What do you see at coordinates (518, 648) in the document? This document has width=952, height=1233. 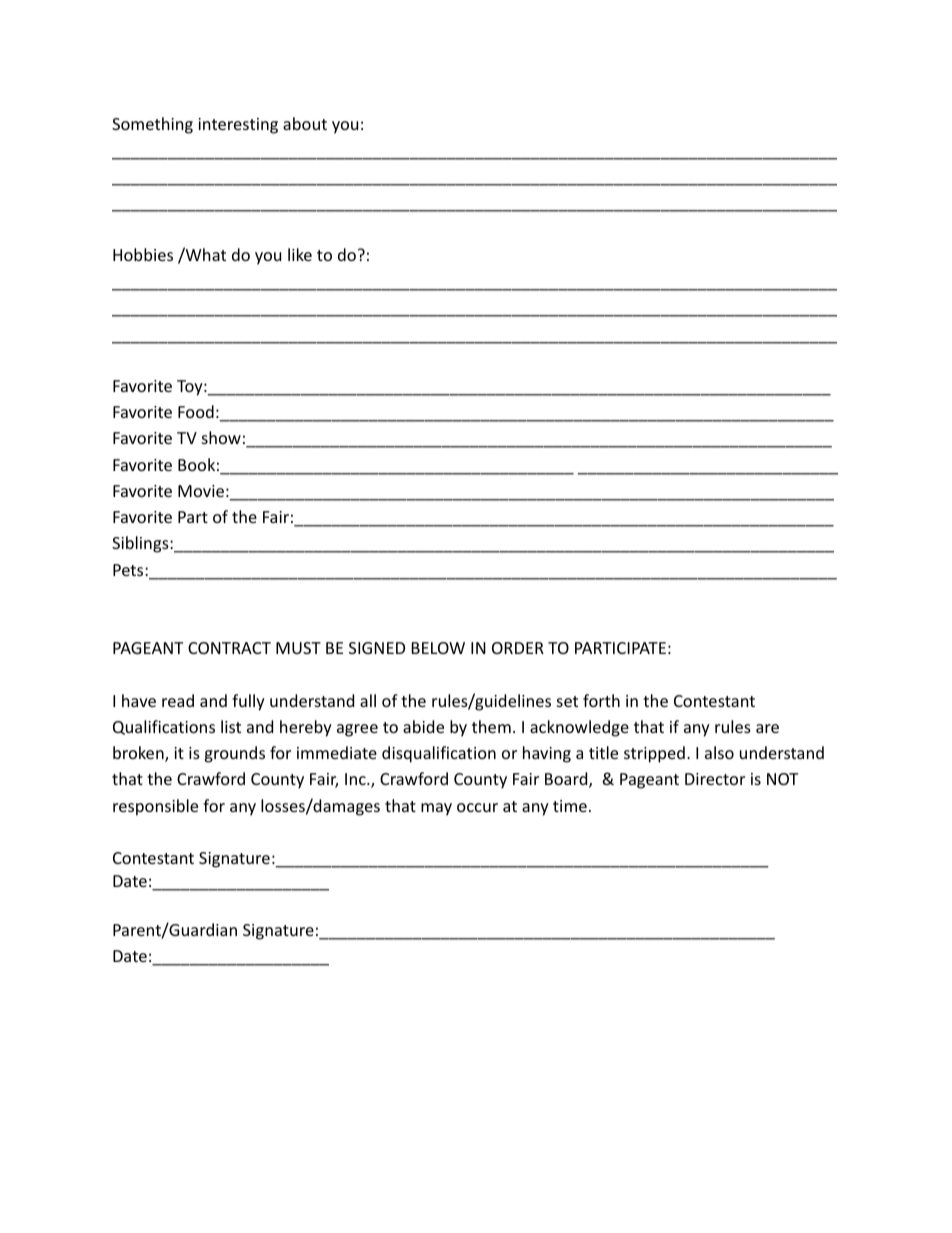 I see `ORDER` at bounding box center [518, 648].
